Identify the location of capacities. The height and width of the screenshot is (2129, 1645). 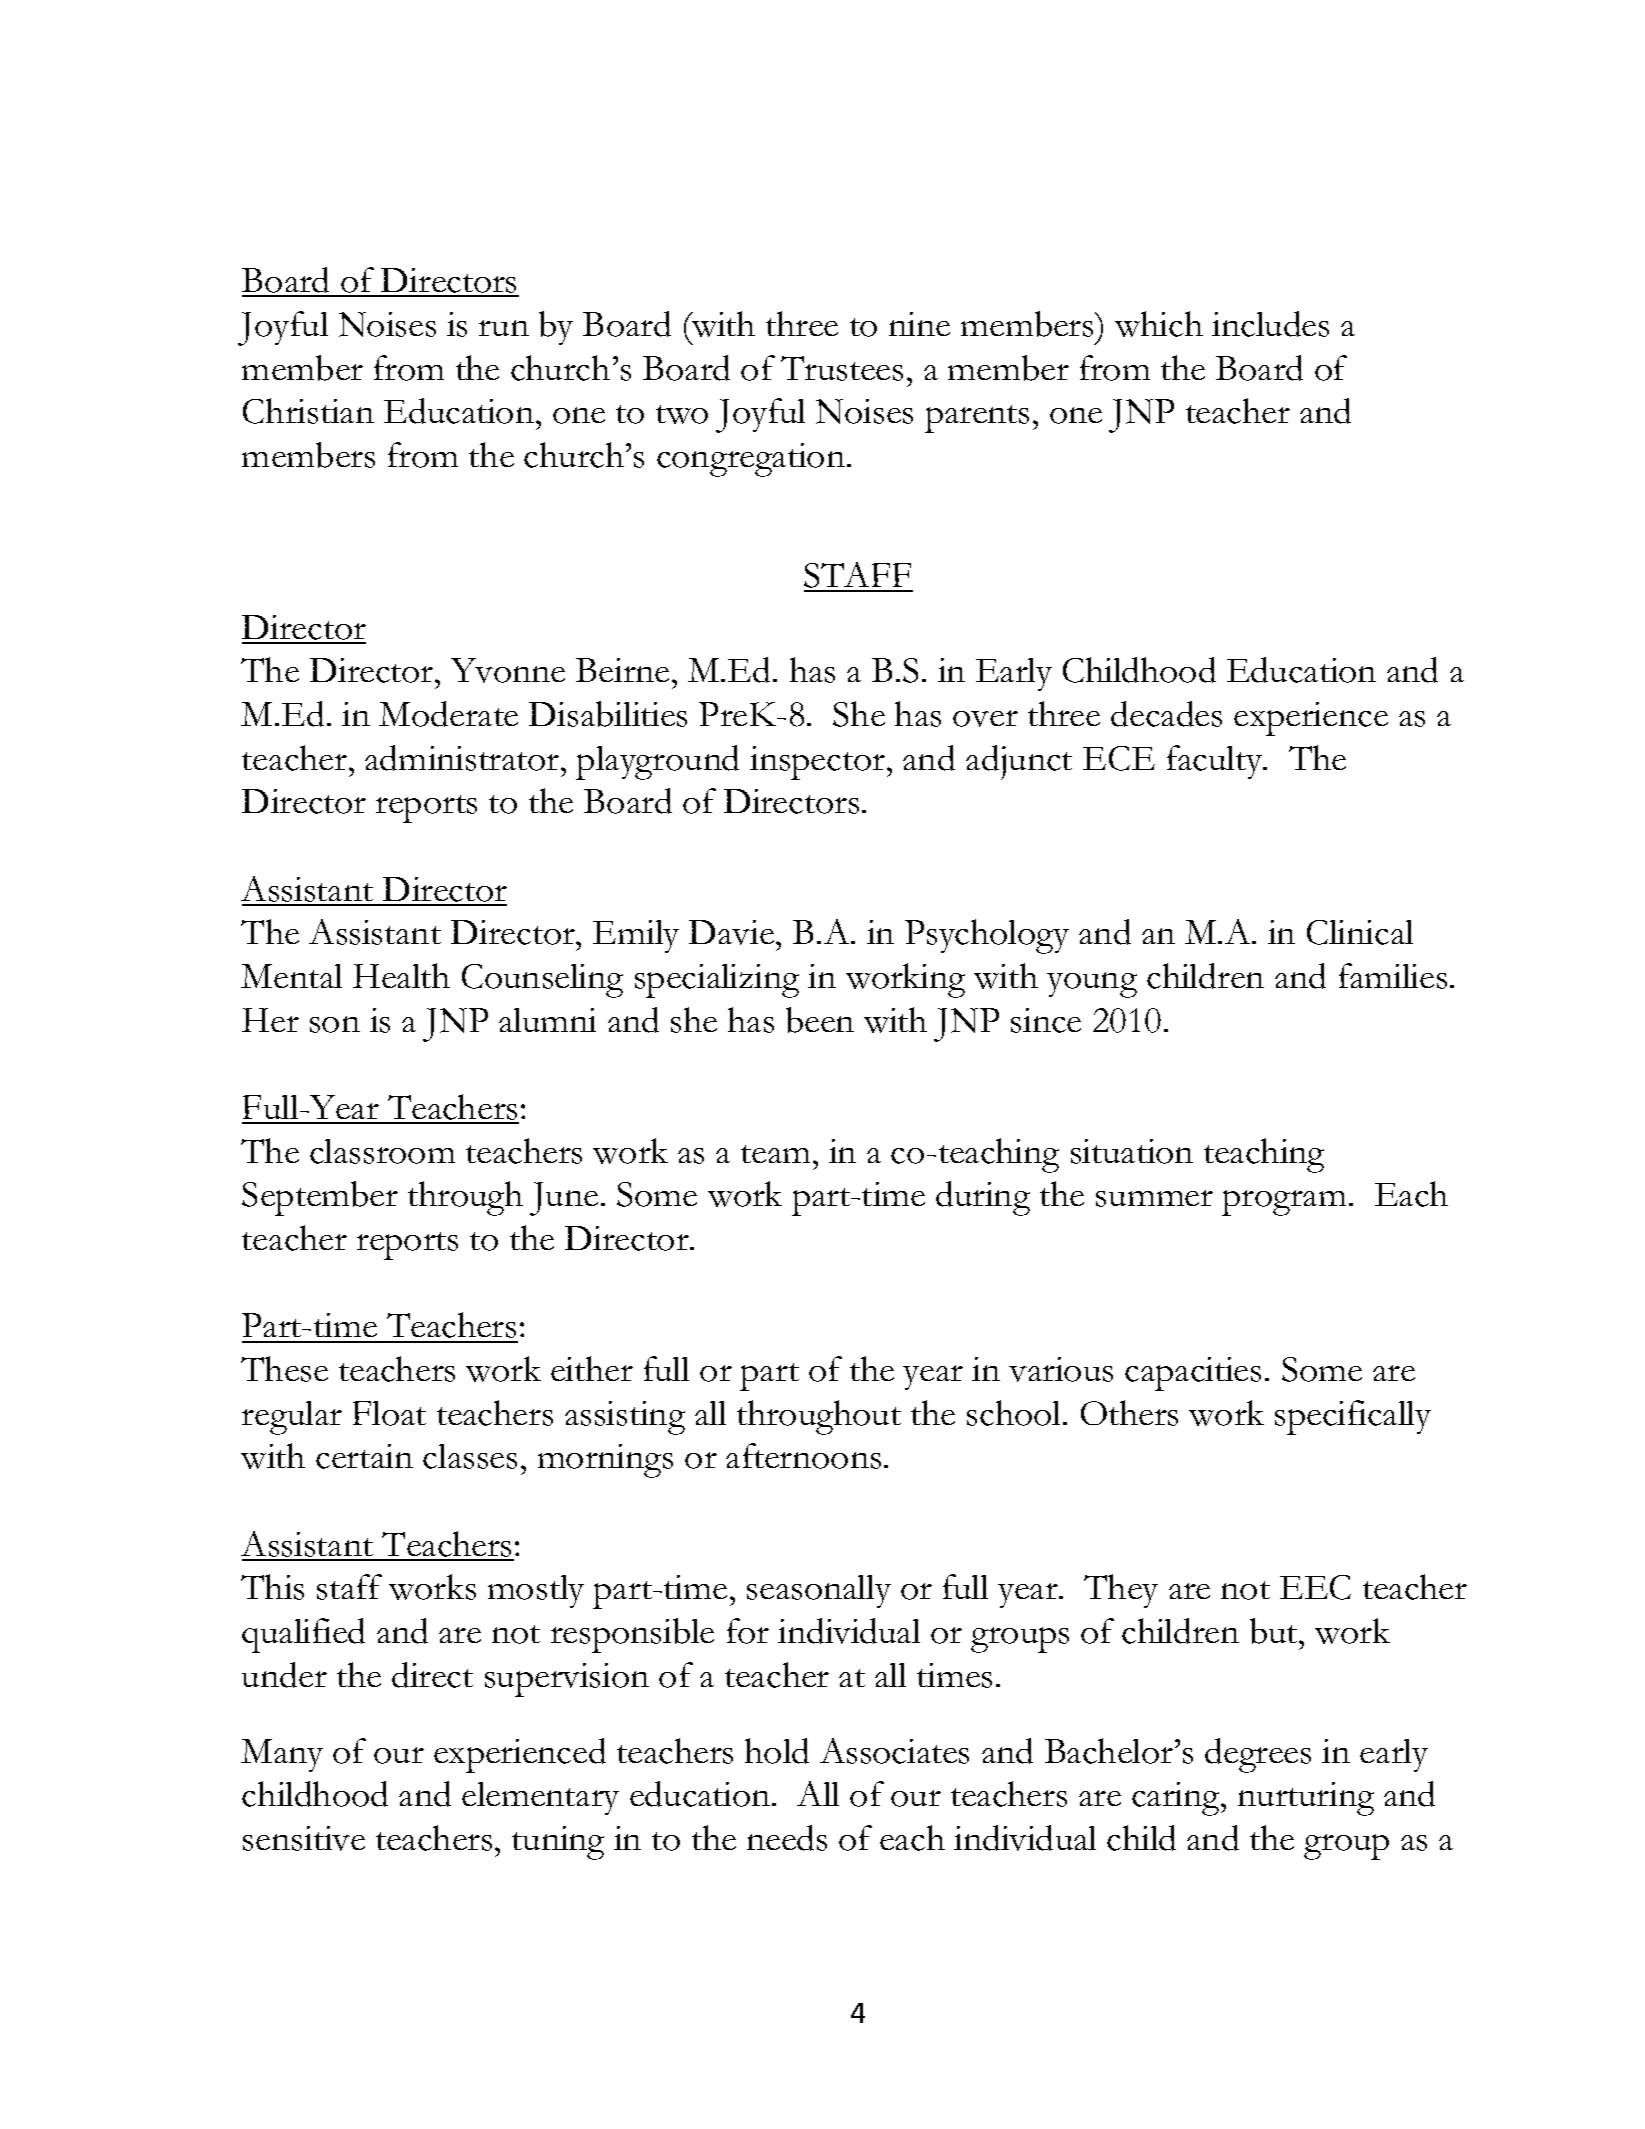
(1193, 1374).
